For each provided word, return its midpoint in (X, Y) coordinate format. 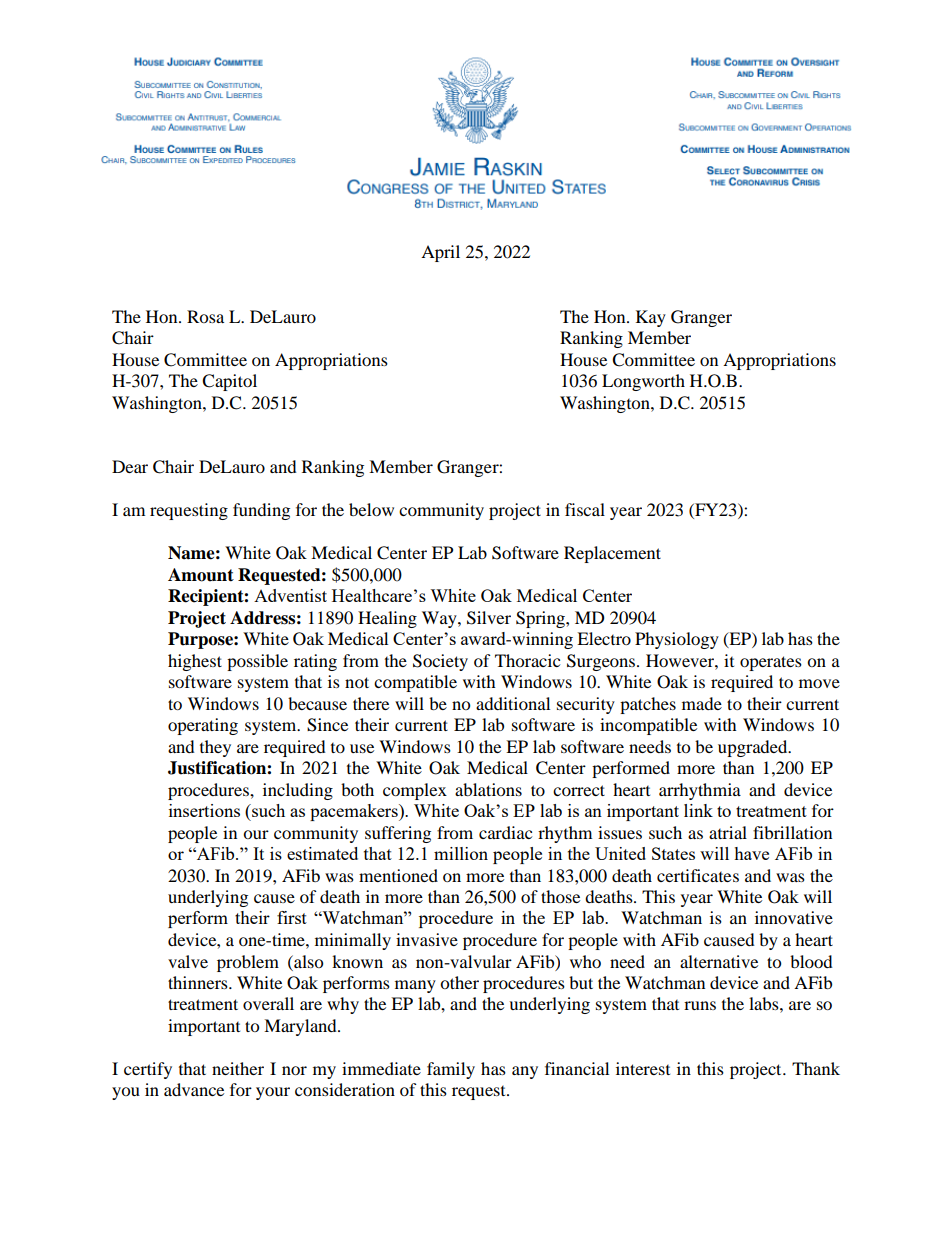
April (440, 253)
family (451, 1070)
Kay (651, 318)
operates (771, 663)
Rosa (205, 316)
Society (440, 662)
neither (238, 1068)
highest (195, 662)
